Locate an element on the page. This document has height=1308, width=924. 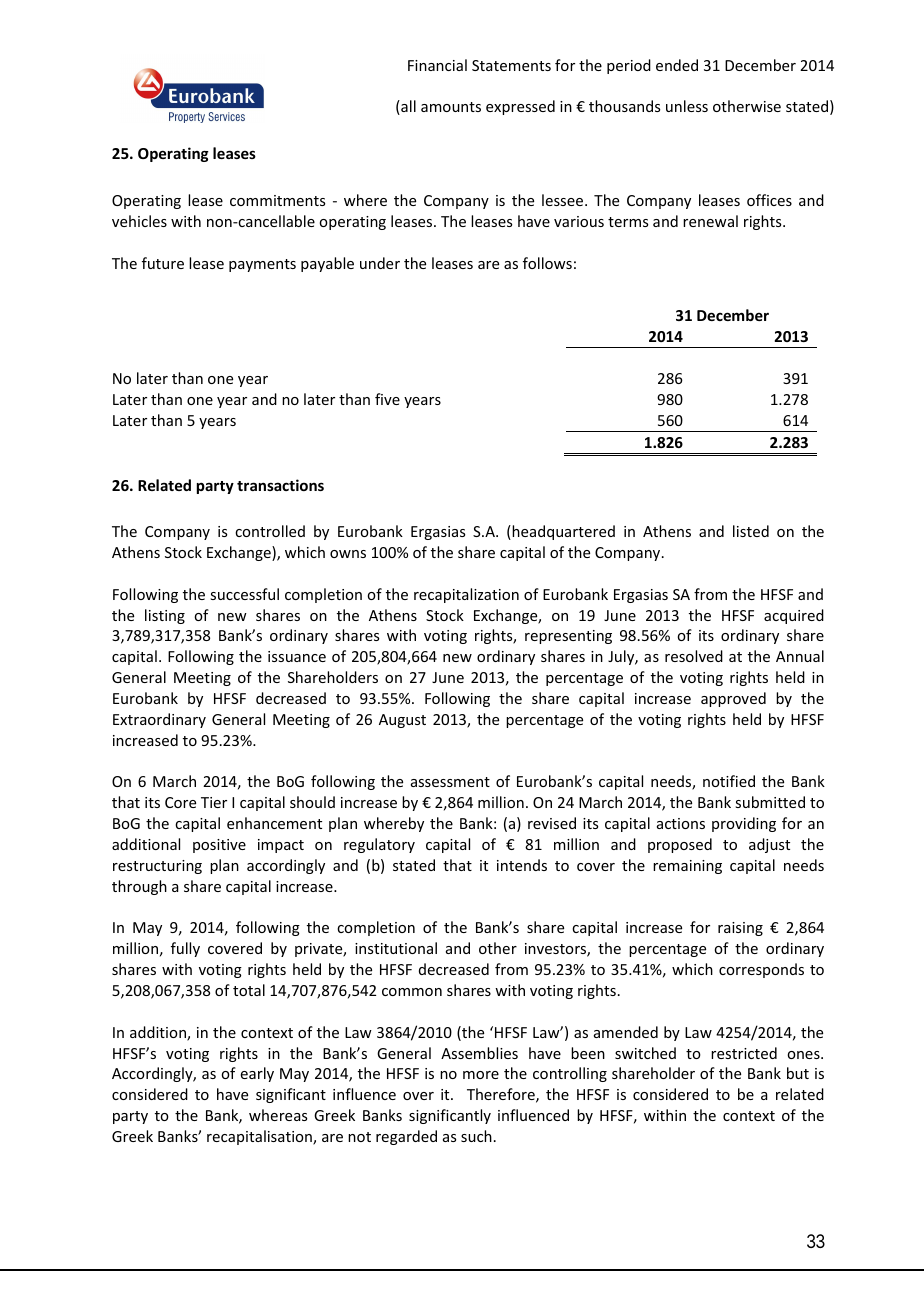
positive is located at coordinates (219, 846).
